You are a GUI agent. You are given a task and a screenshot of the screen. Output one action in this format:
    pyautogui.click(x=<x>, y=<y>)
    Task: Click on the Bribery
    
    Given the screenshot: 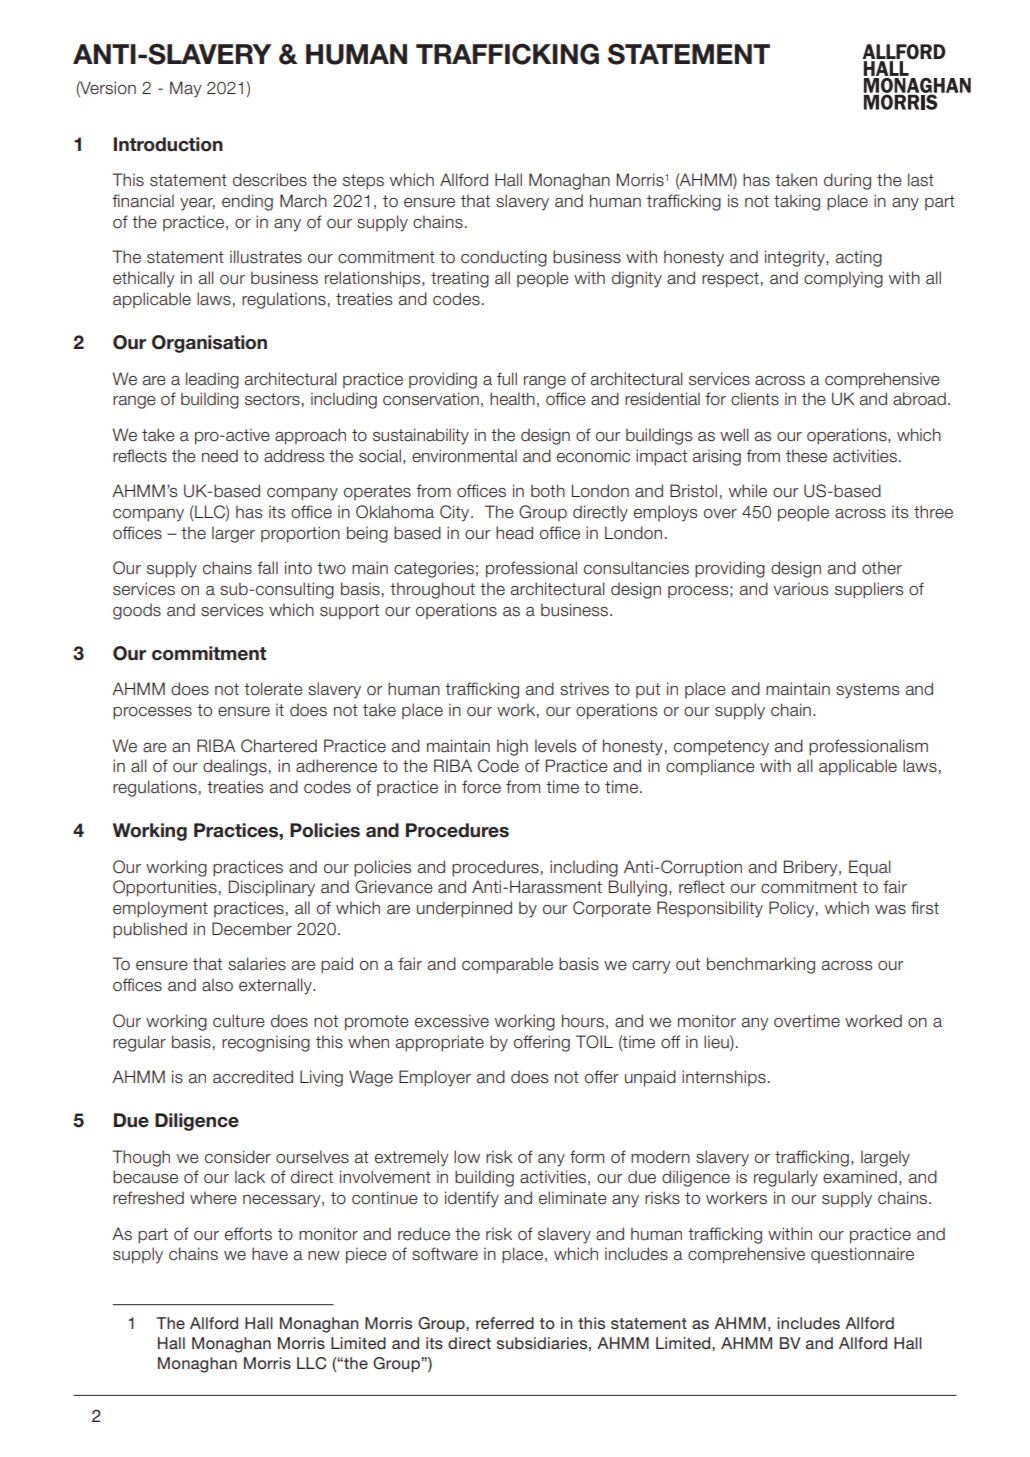 What is the action you would take?
    pyautogui.click(x=812, y=868)
